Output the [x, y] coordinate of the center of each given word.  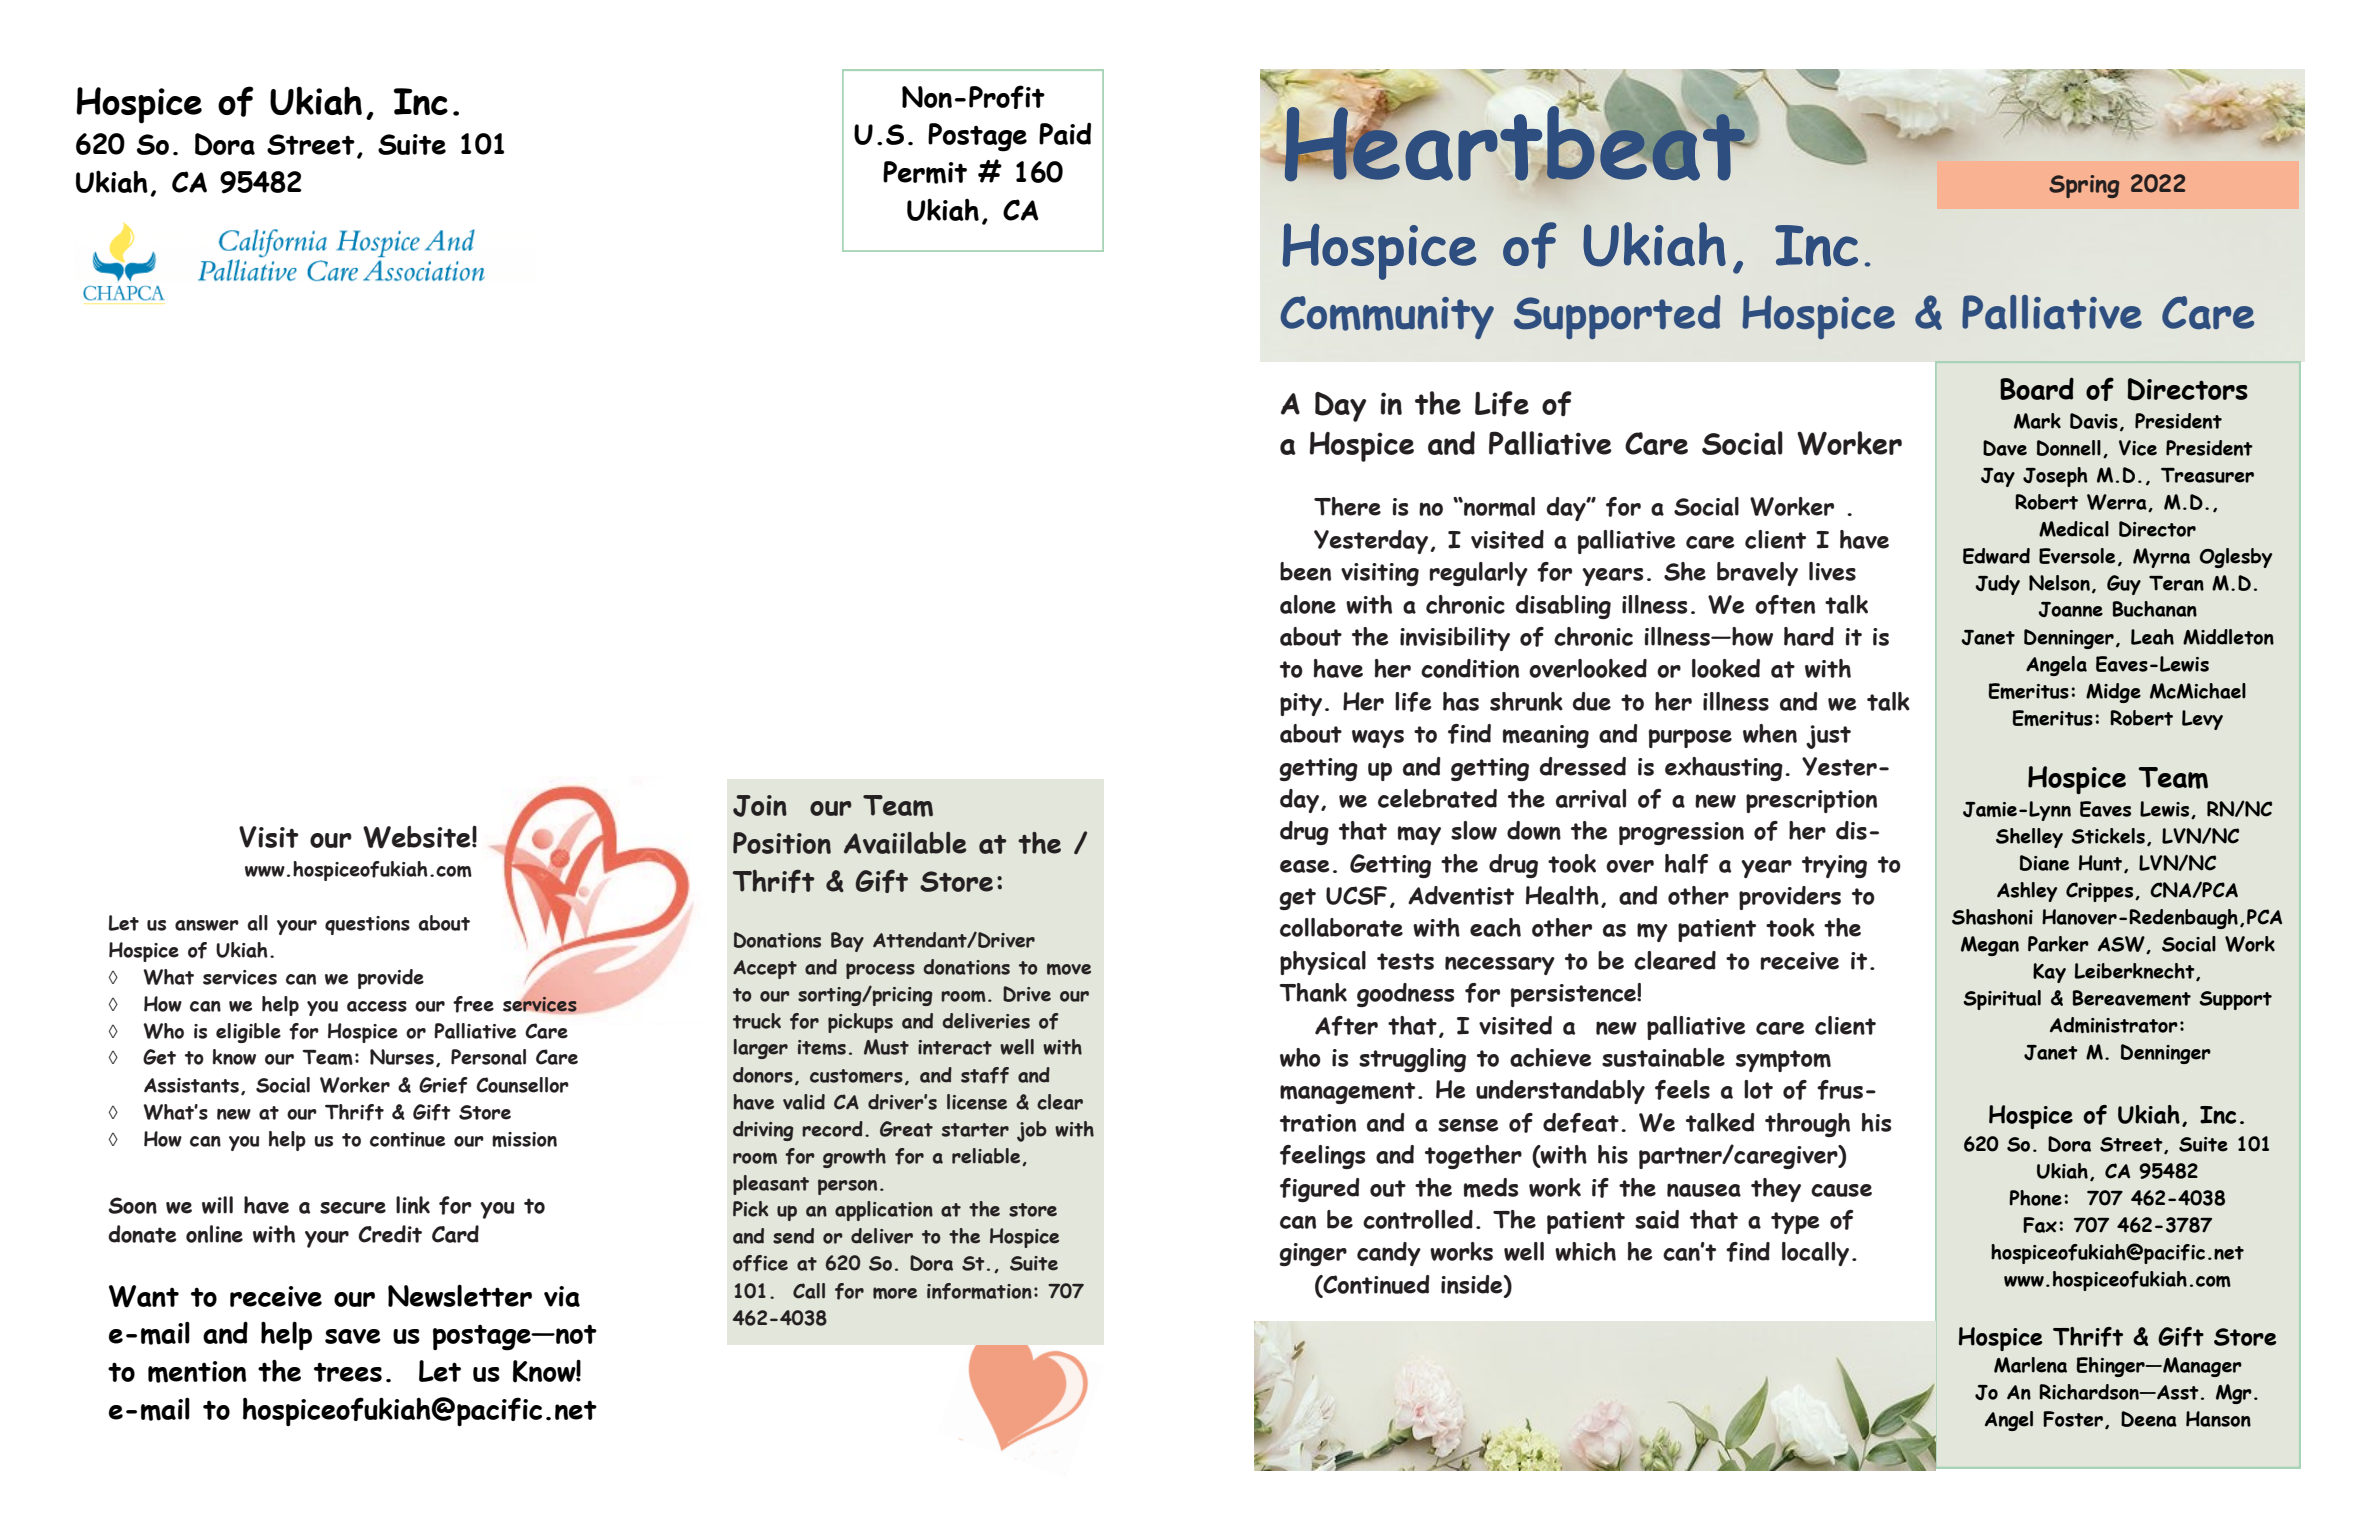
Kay [2049, 973]
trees [348, 1372]
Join [760, 806]
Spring [2084, 186]
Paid [1065, 134]
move [1069, 969]
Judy [1997, 585]
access [377, 1006]
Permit [925, 172]
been [1305, 571]
